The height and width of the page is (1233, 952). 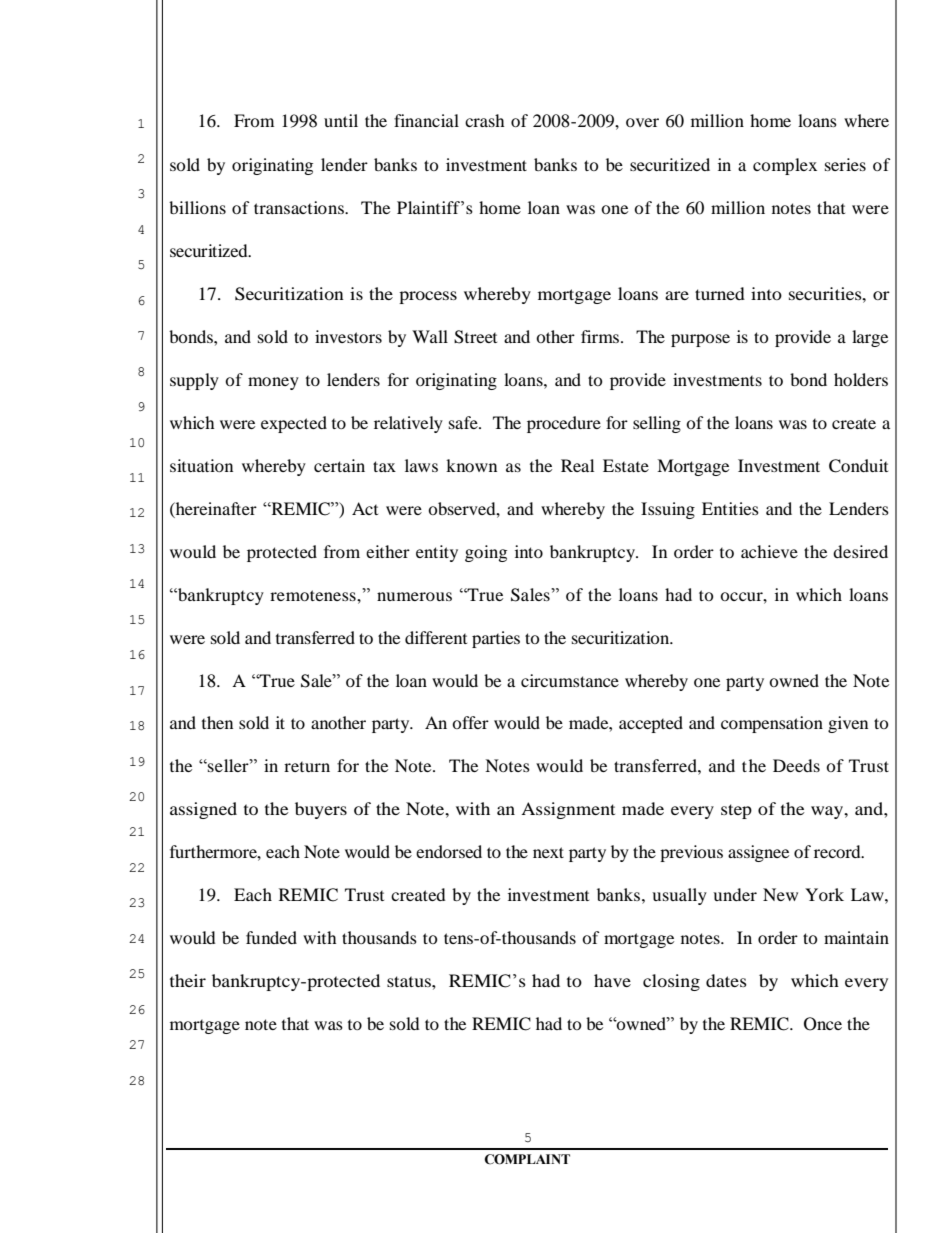 What do you see at coordinates (772, 724) in the page?
I see `compensation` at bounding box center [772, 724].
